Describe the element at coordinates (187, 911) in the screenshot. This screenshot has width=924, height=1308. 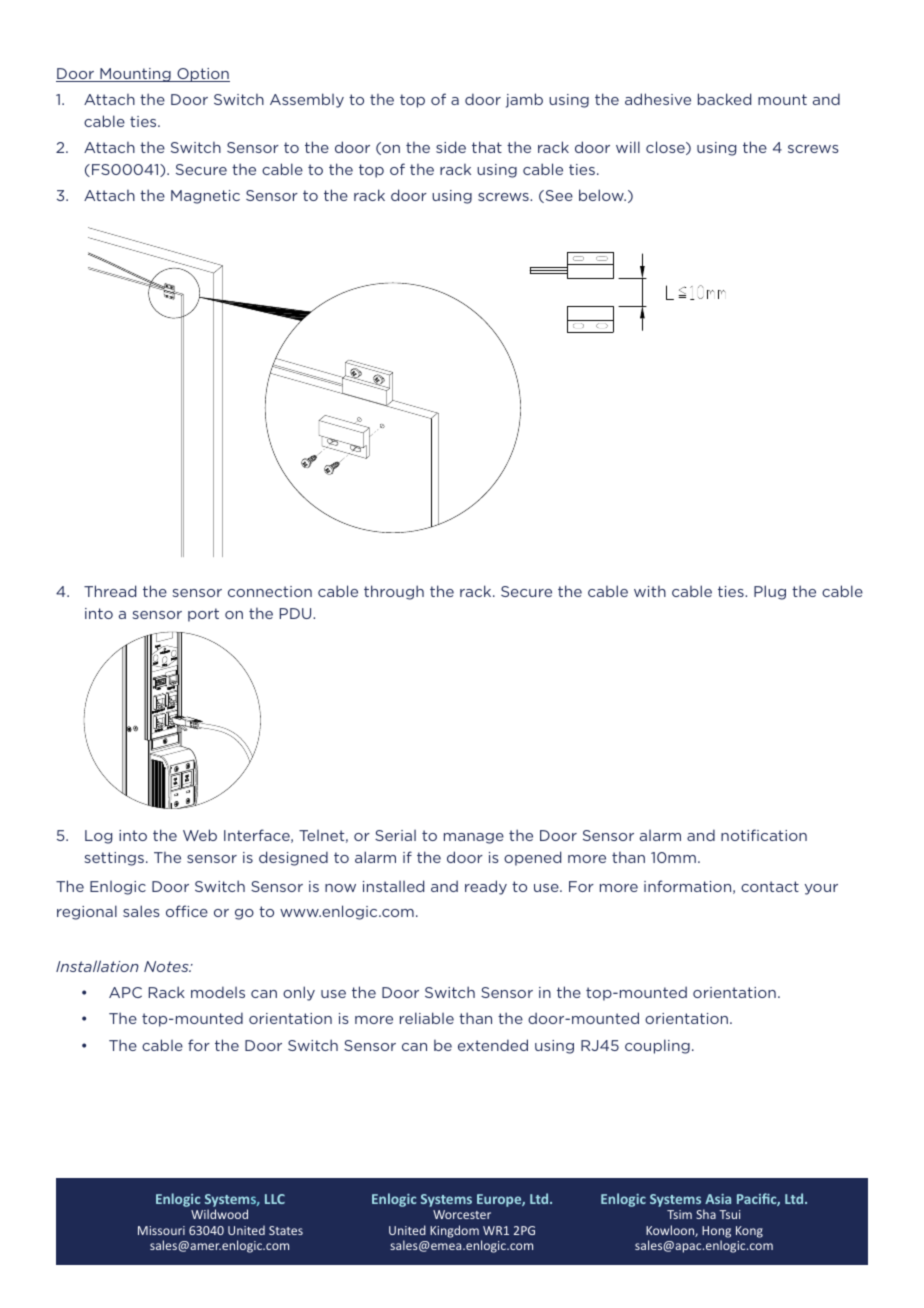
I see `office` at that location.
